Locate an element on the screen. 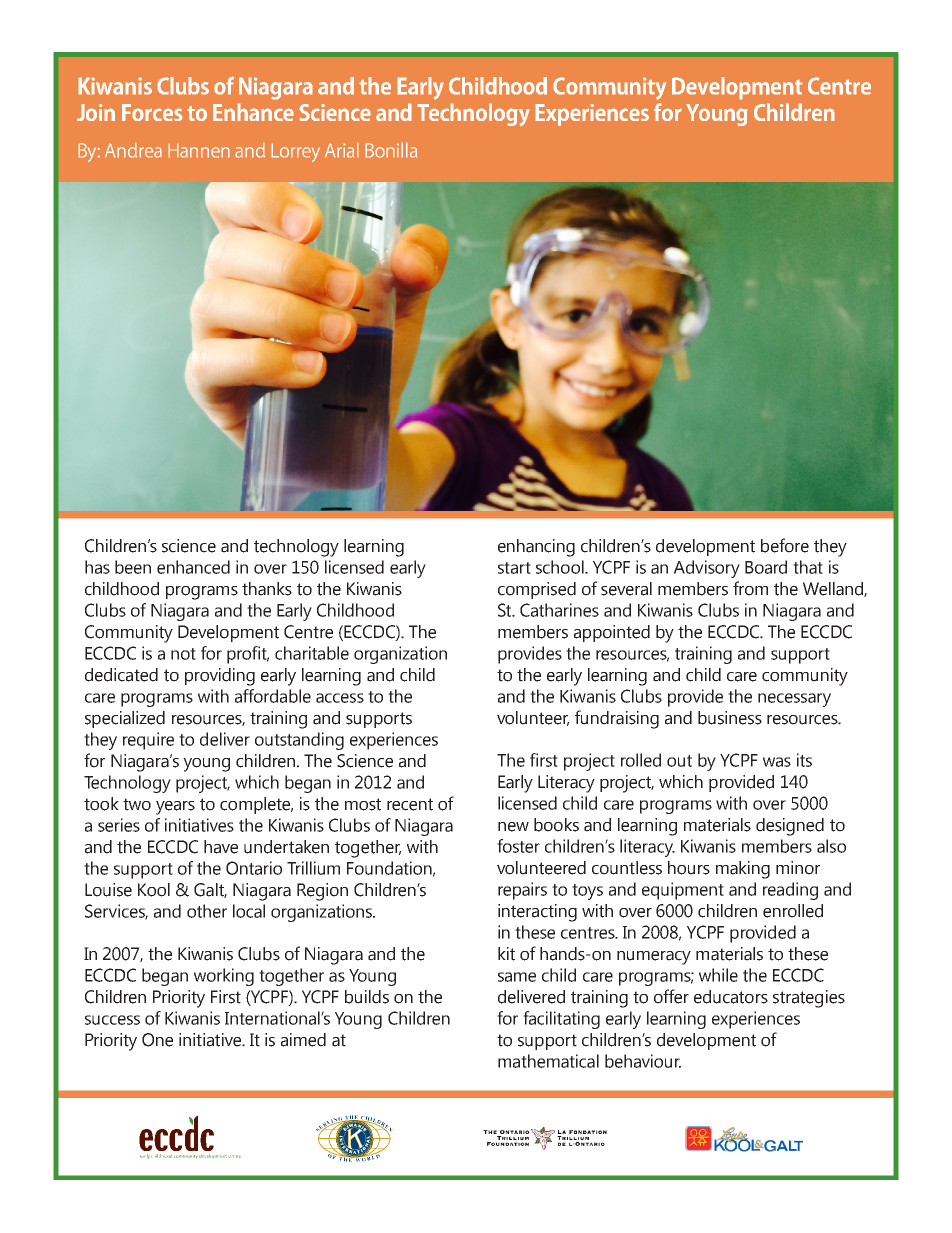 This screenshot has width=952, height=1233. mathematical is located at coordinates (548, 1061).
